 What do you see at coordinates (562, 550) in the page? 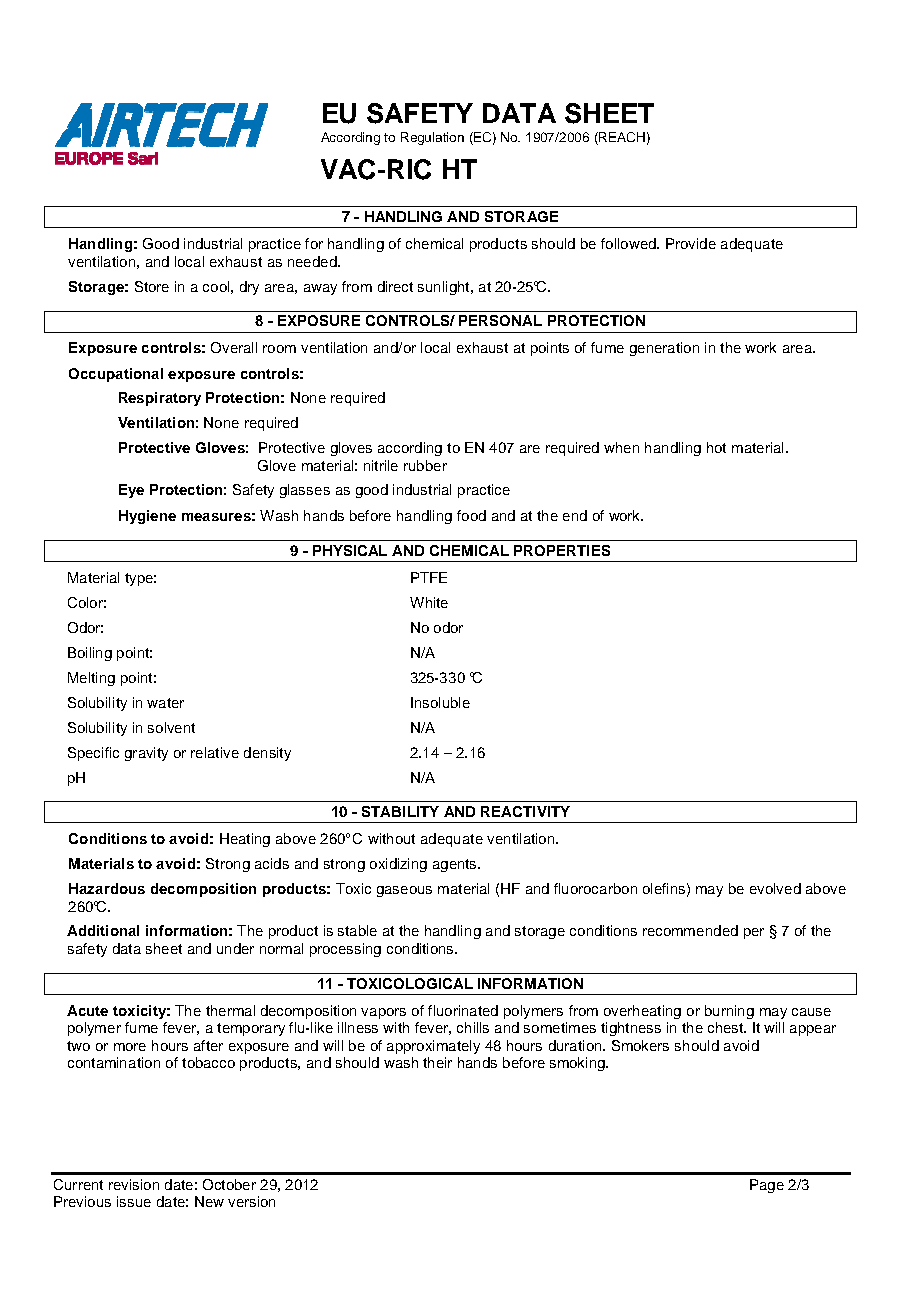
I see `PROPERTIES` at bounding box center [562, 550].
